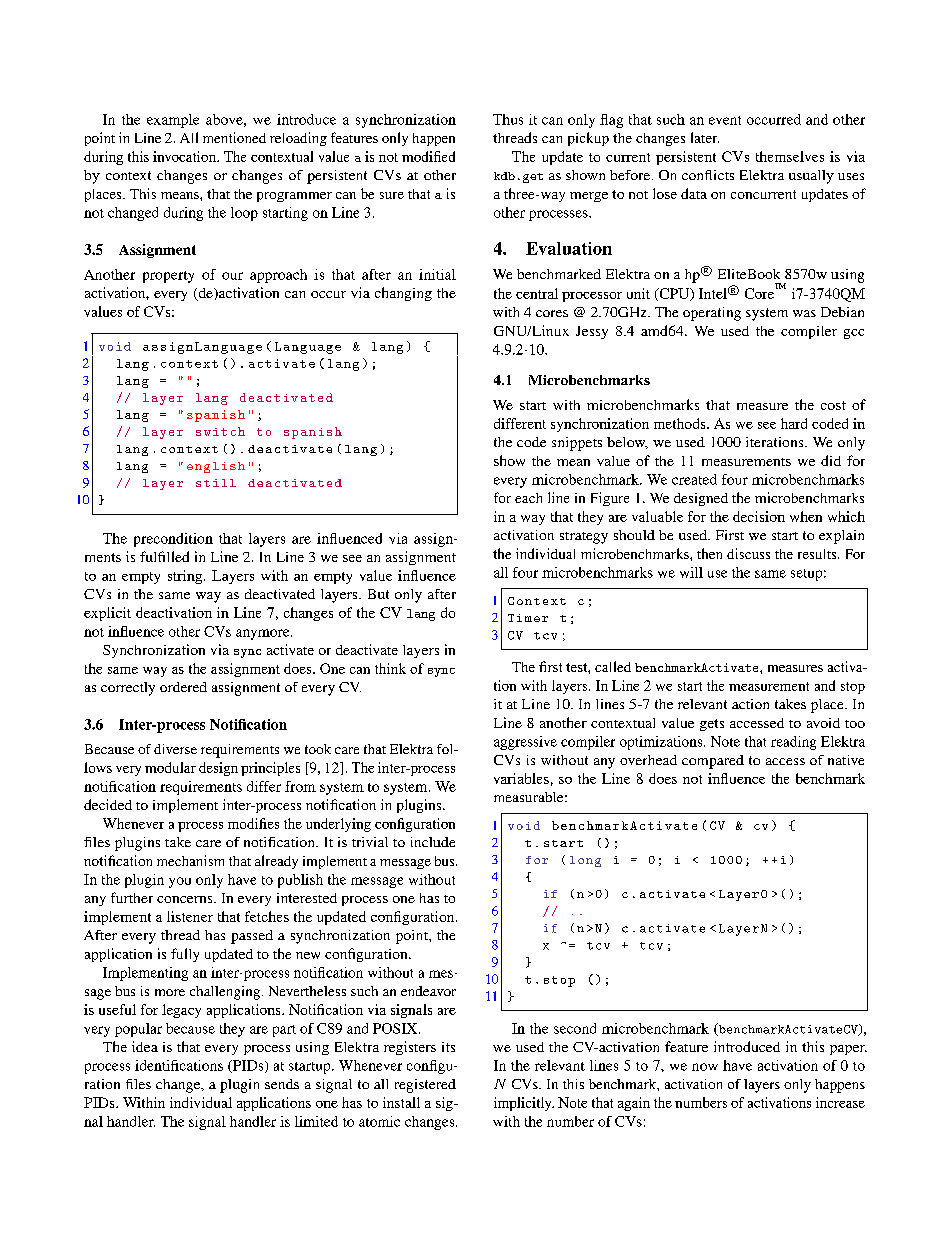  I want to click on Timer, so click(528, 618).
